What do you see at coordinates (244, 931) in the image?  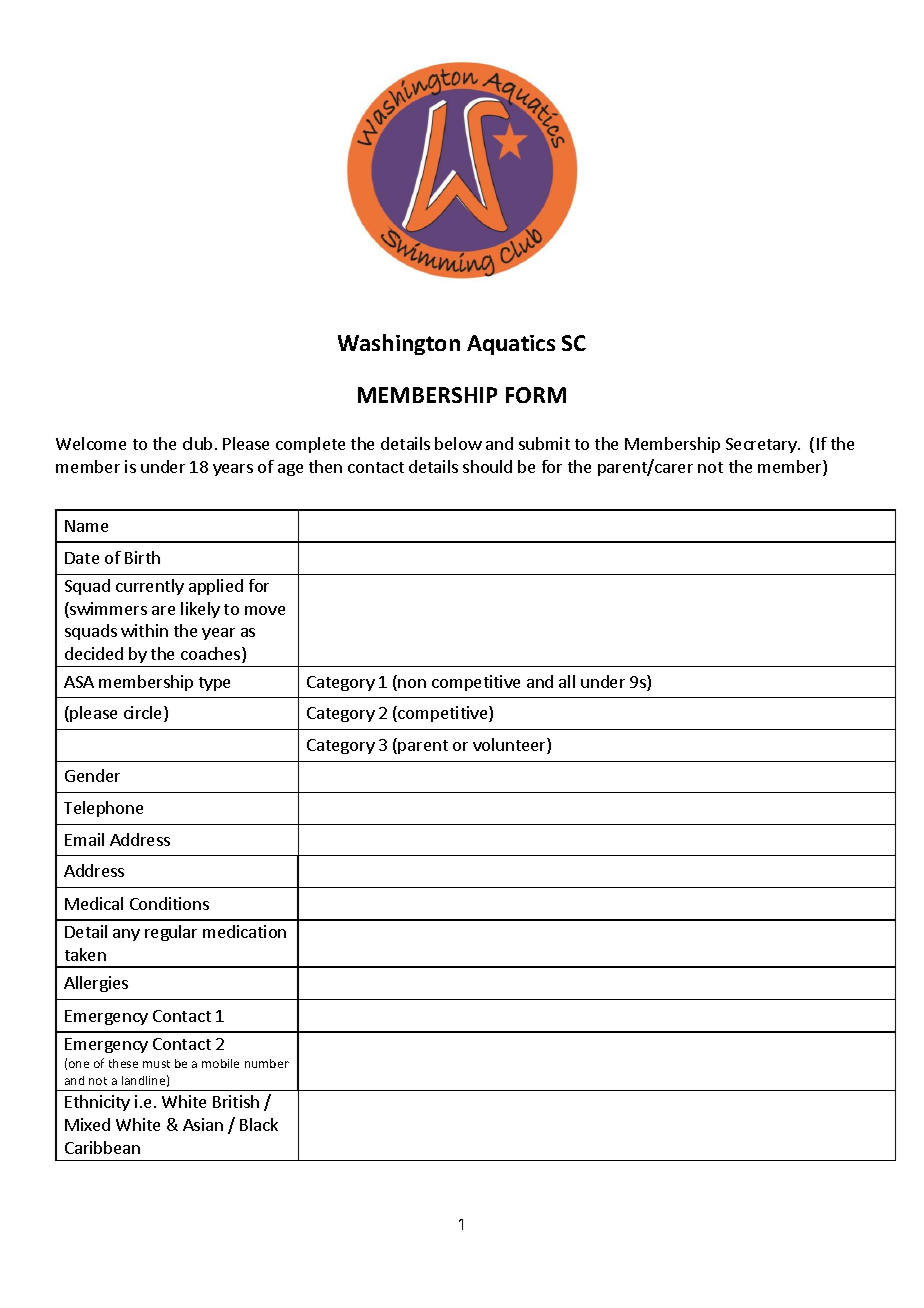 I see `medication` at bounding box center [244, 931].
